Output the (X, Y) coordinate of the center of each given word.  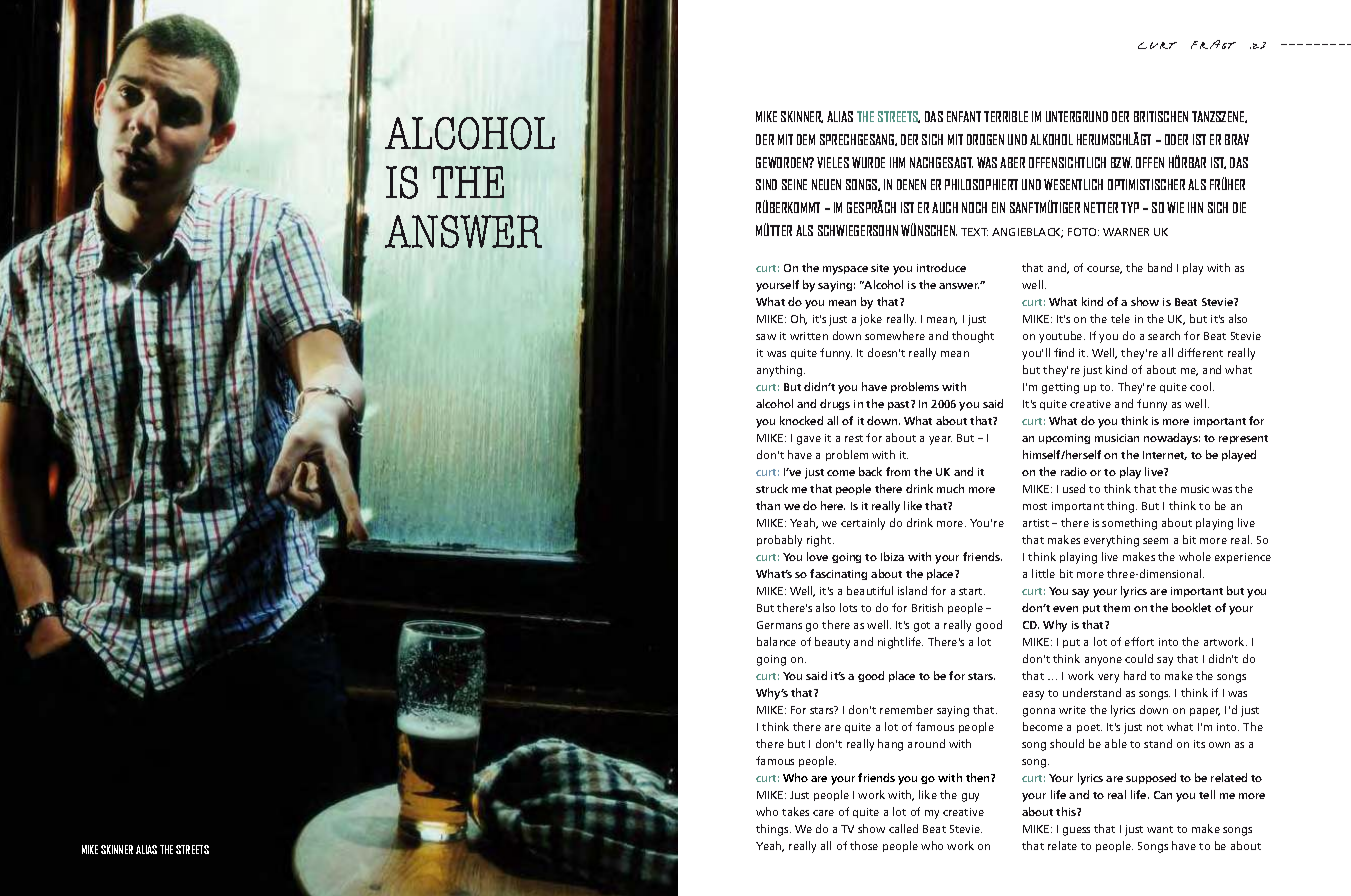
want (1160, 829)
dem (806, 139)
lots (848, 607)
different (1200, 352)
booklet (1191, 607)
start (972, 591)
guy (970, 797)
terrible (1006, 116)
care (823, 813)
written (809, 336)
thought (973, 337)
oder (1176, 139)
